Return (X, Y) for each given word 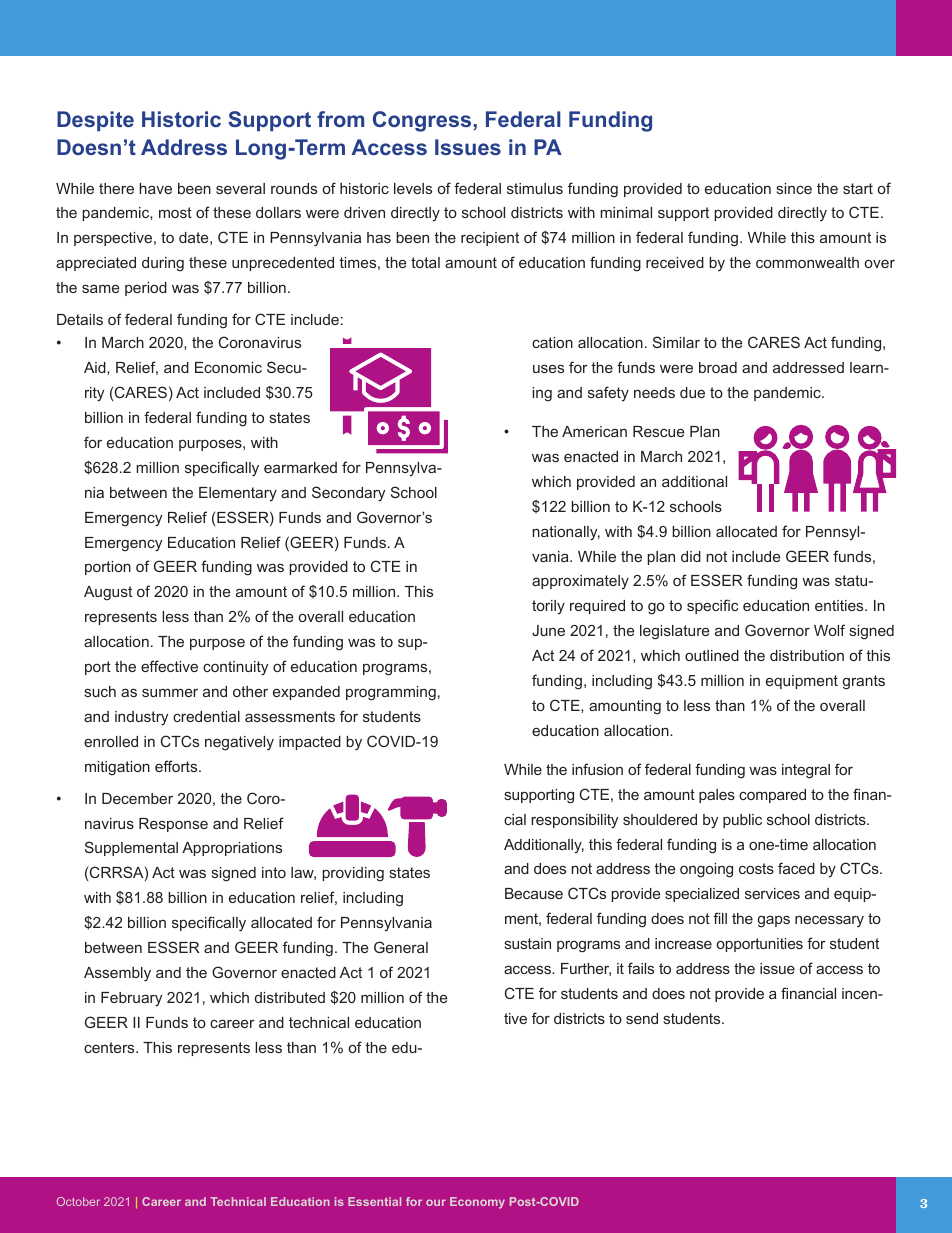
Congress (423, 121)
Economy (477, 1203)
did (691, 556)
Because (534, 893)
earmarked (300, 467)
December (137, 798)
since (794, 188)
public (742, 821)
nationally (566, 533)
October (78, 1201)
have (155, 188)
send (642, 1018)
